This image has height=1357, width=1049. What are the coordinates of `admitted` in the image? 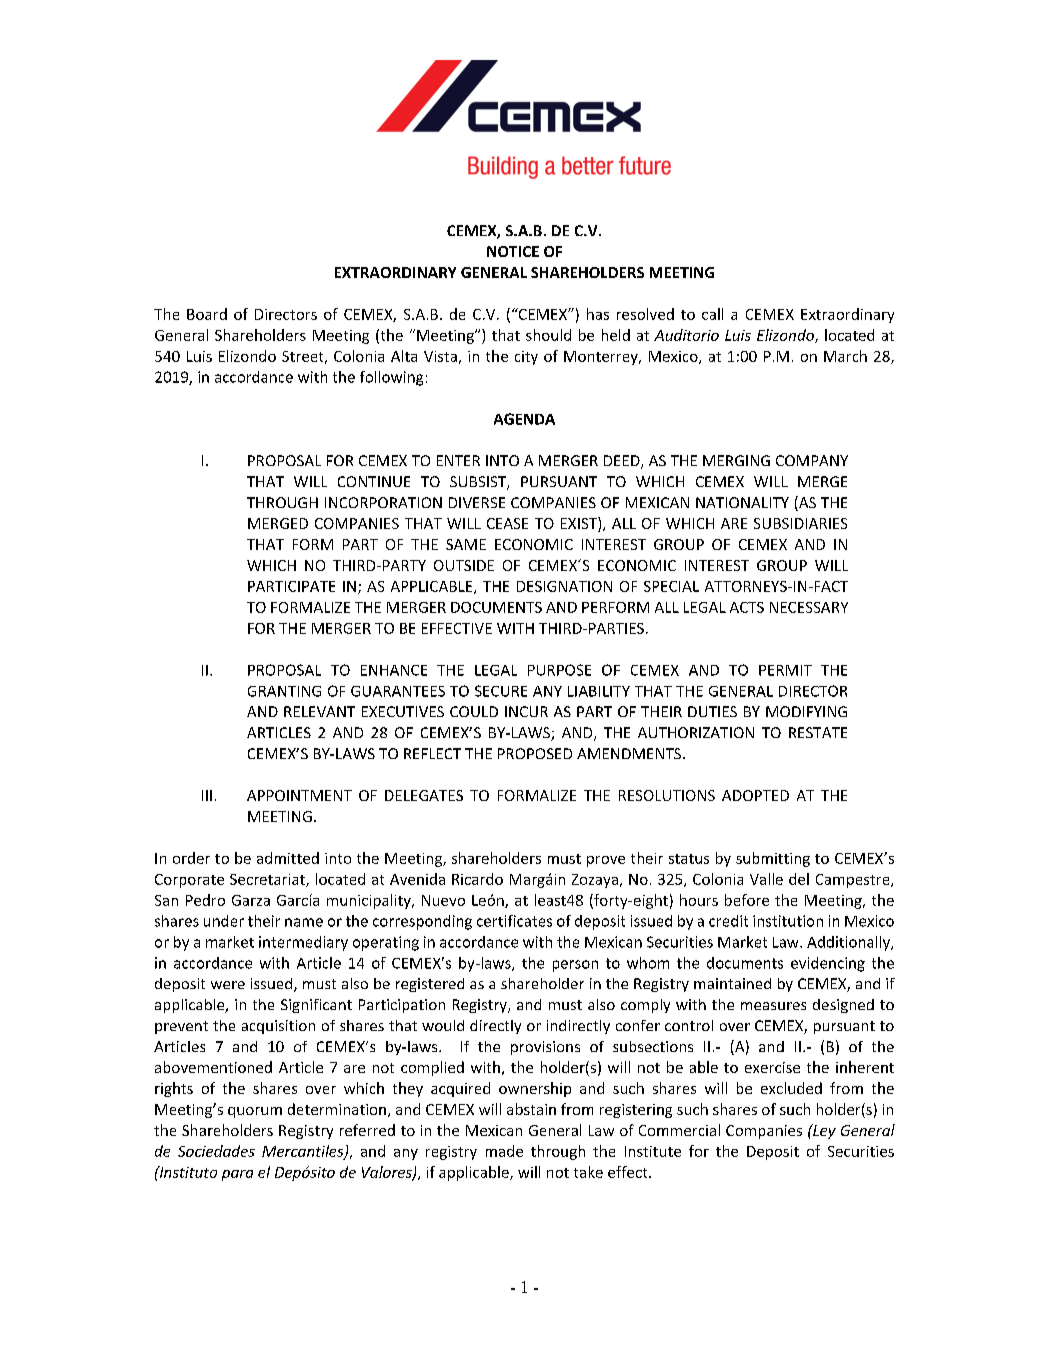 It's located at (288, 858).
